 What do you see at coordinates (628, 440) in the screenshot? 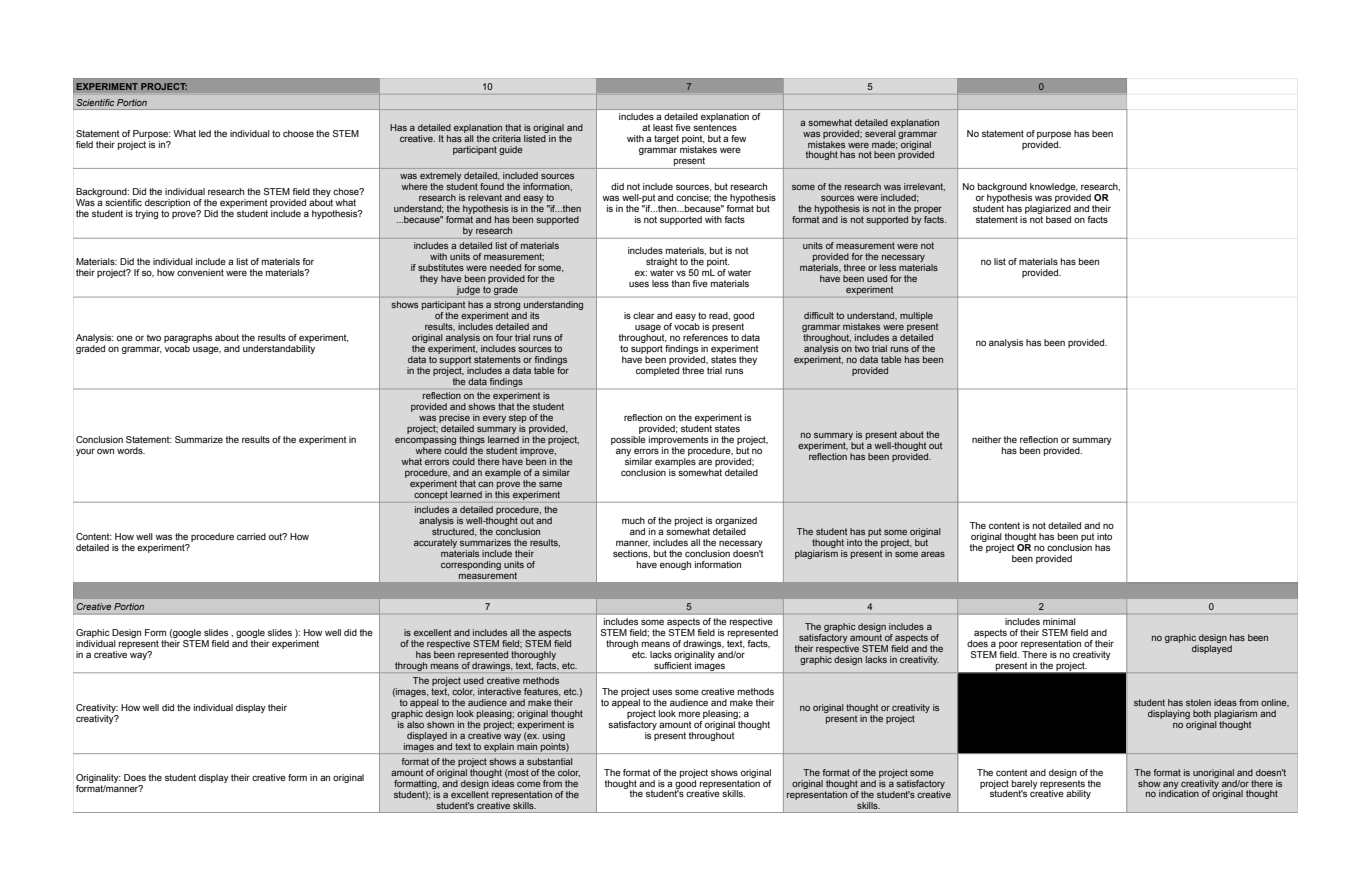
I see `possible` at bounding box center [628, 440].
